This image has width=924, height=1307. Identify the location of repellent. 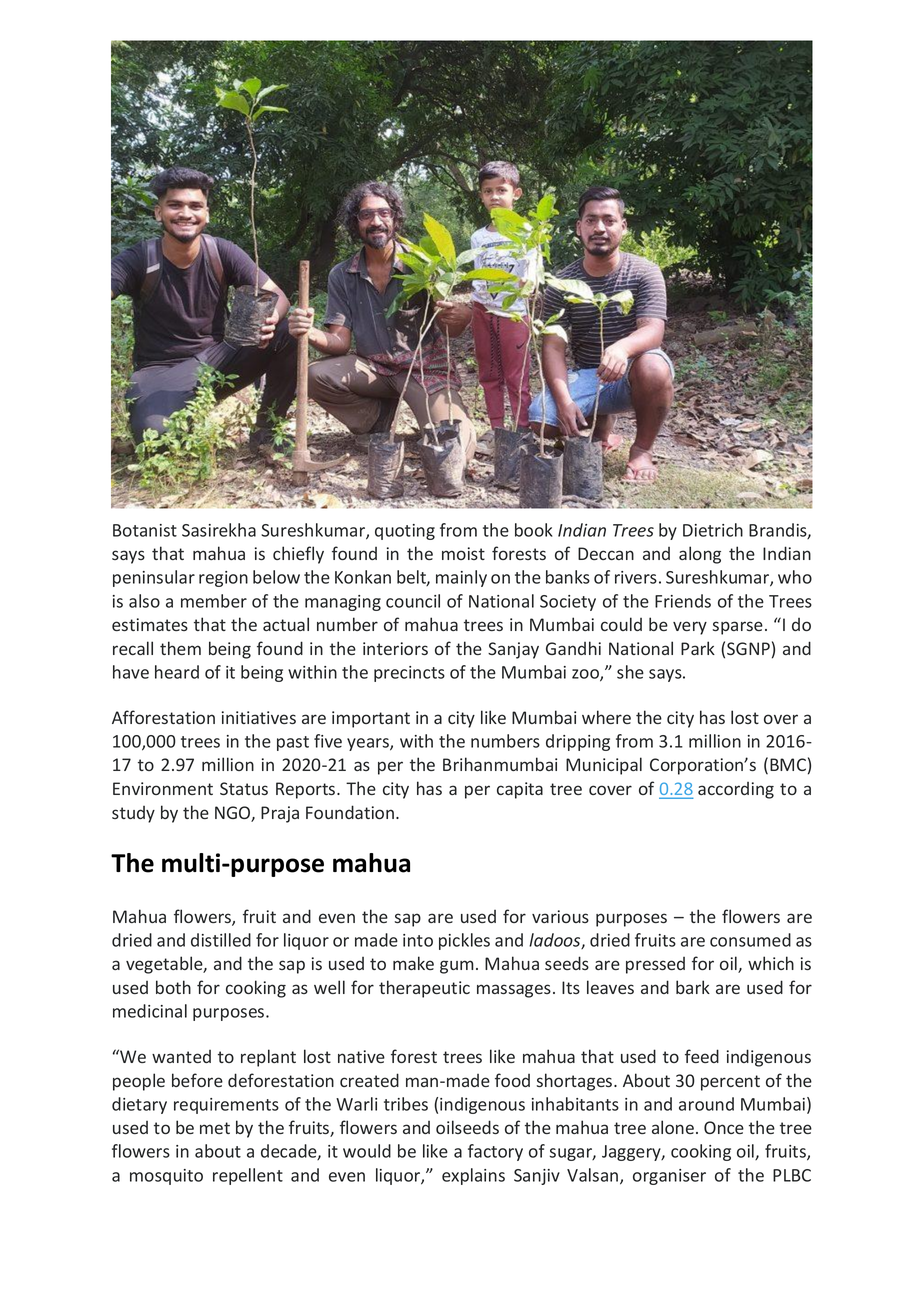
(248, 1176).
